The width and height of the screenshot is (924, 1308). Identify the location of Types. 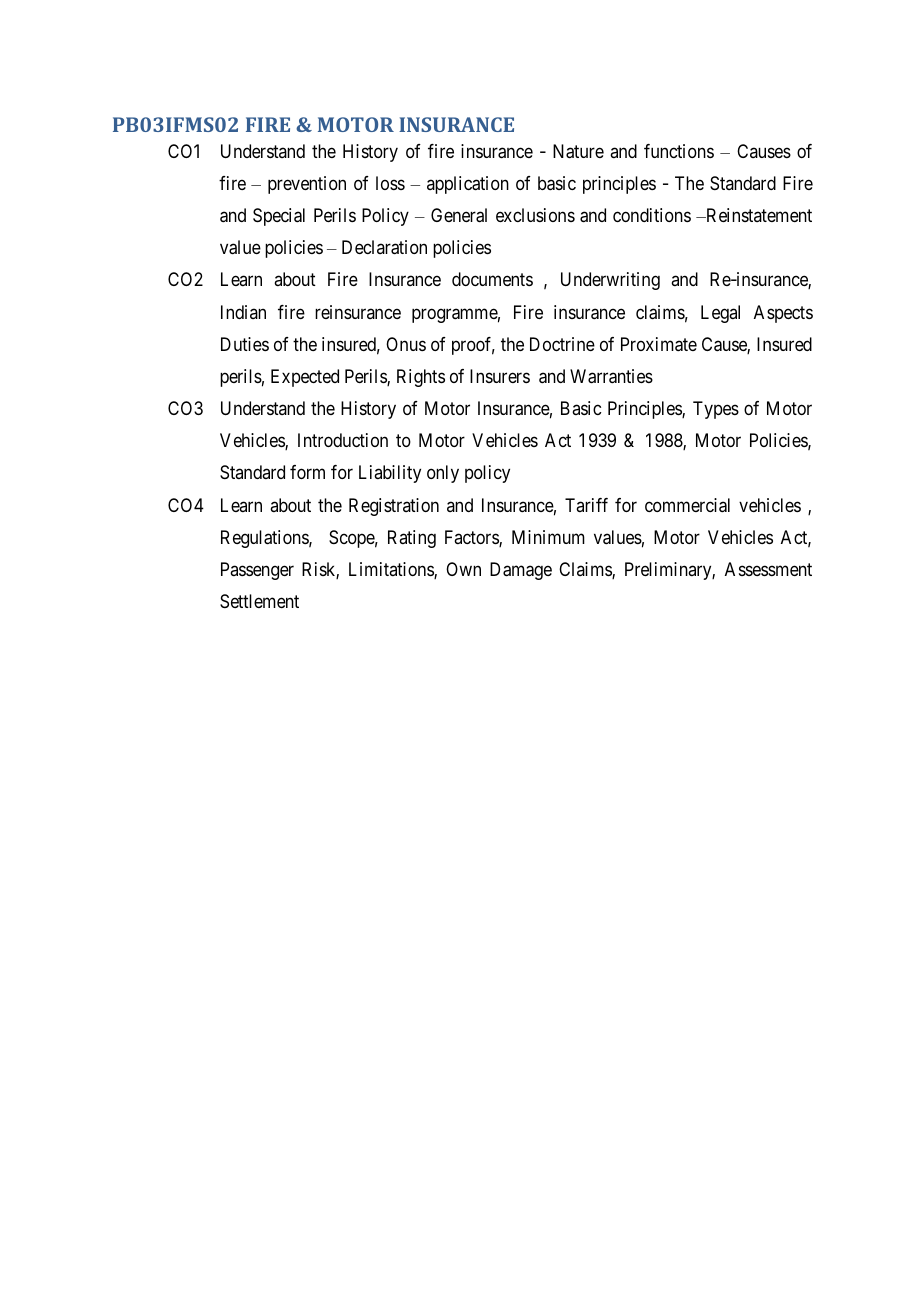
(716, 410).
